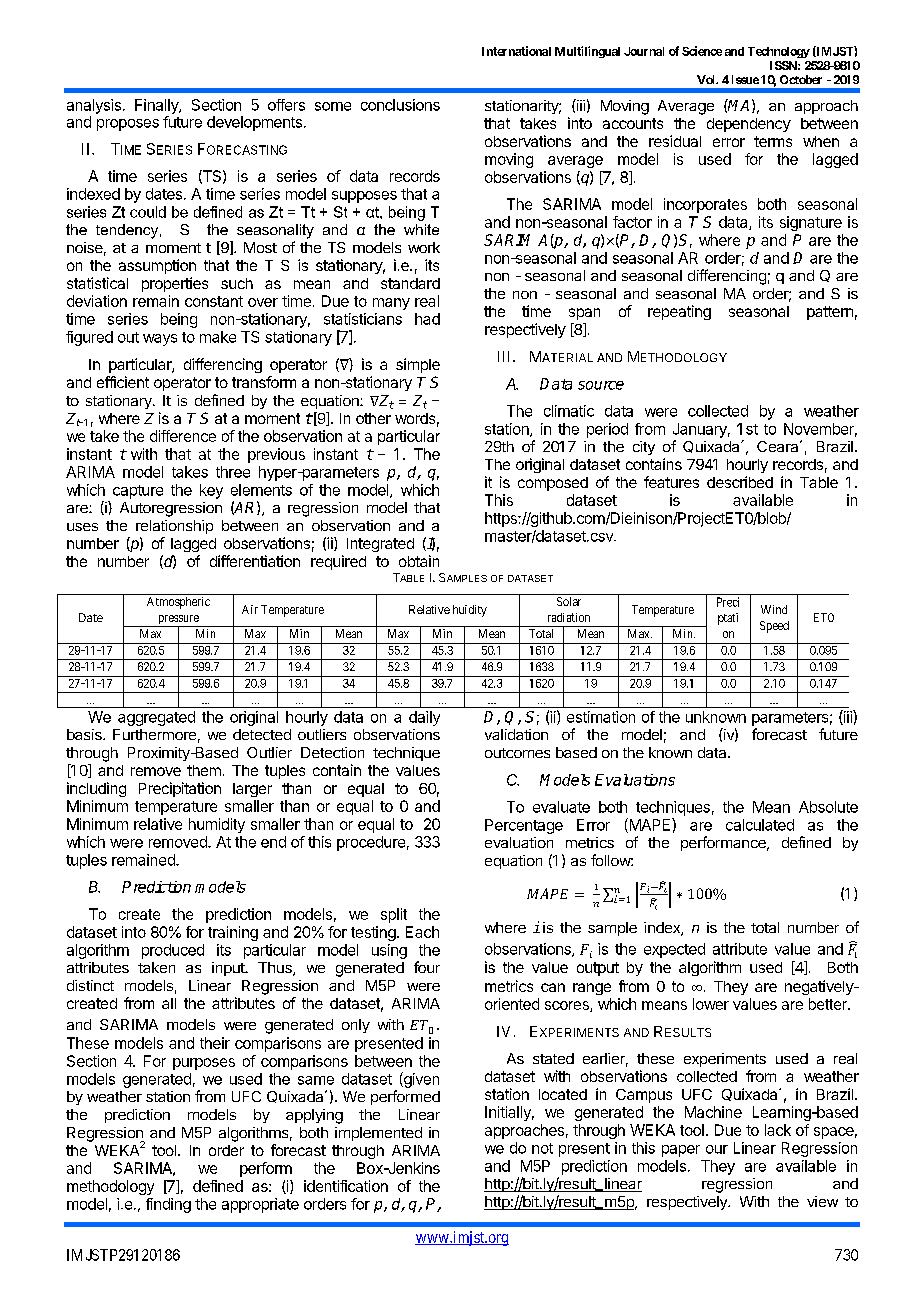  What do you see at coordinates (178, 621) in the screenshot?
I see `pressure` at bounding box center [178, 621].
